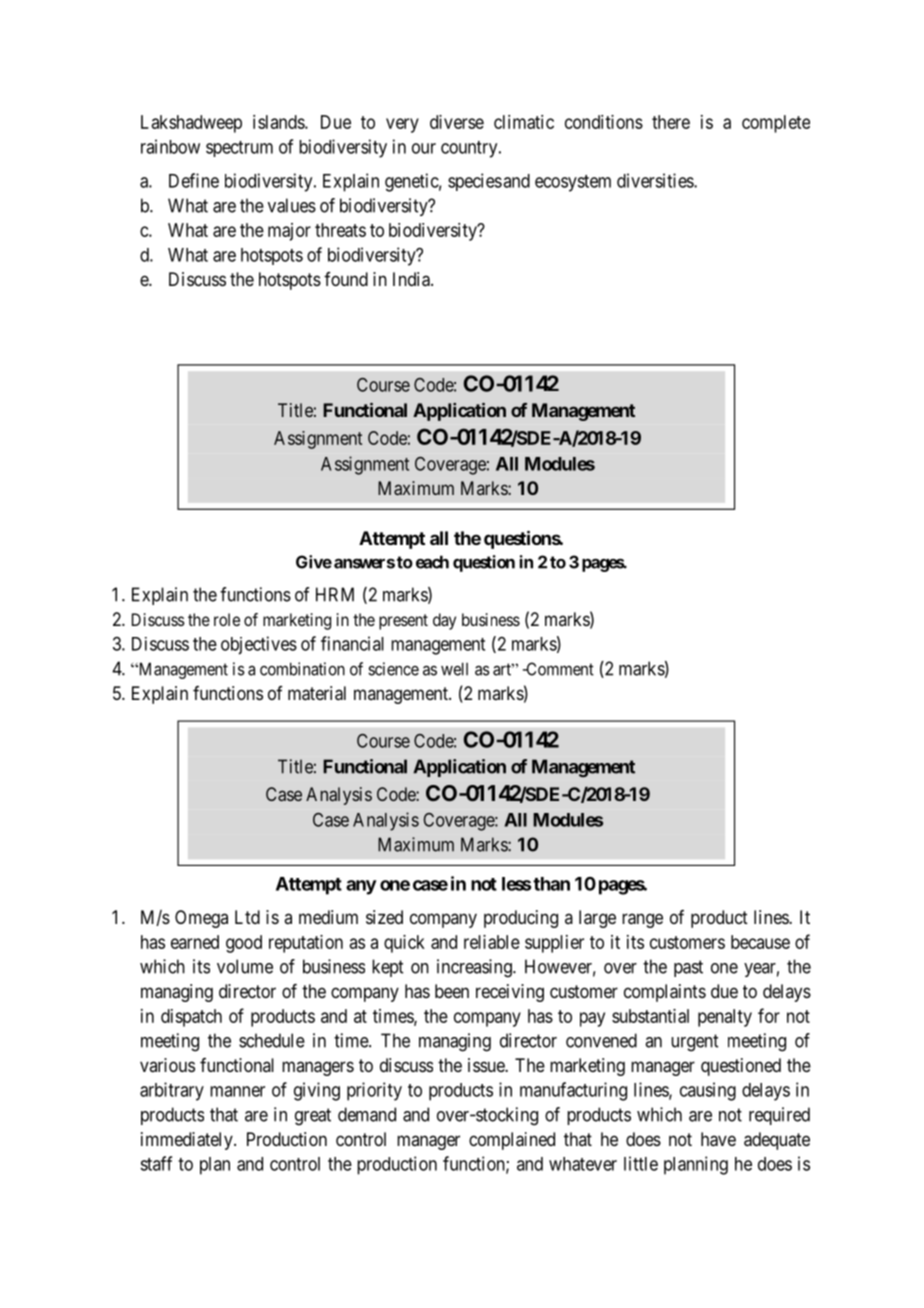 This screenshot has height=1308, width=924. Describe the element at coordinates (671, 122) in the screenshot. I see `there` at that location.
